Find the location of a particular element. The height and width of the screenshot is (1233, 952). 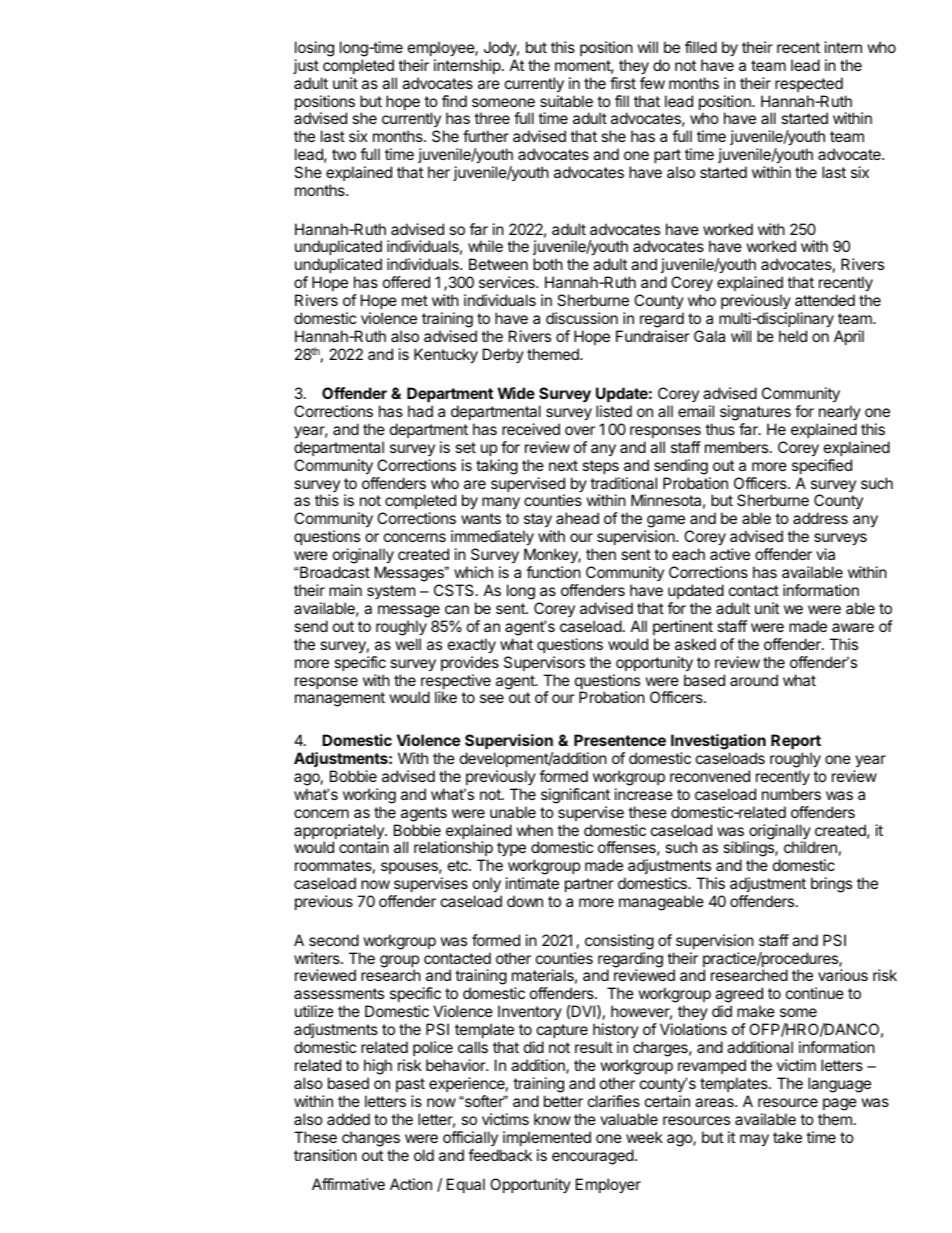

system is located at coordinates (391, 592).
